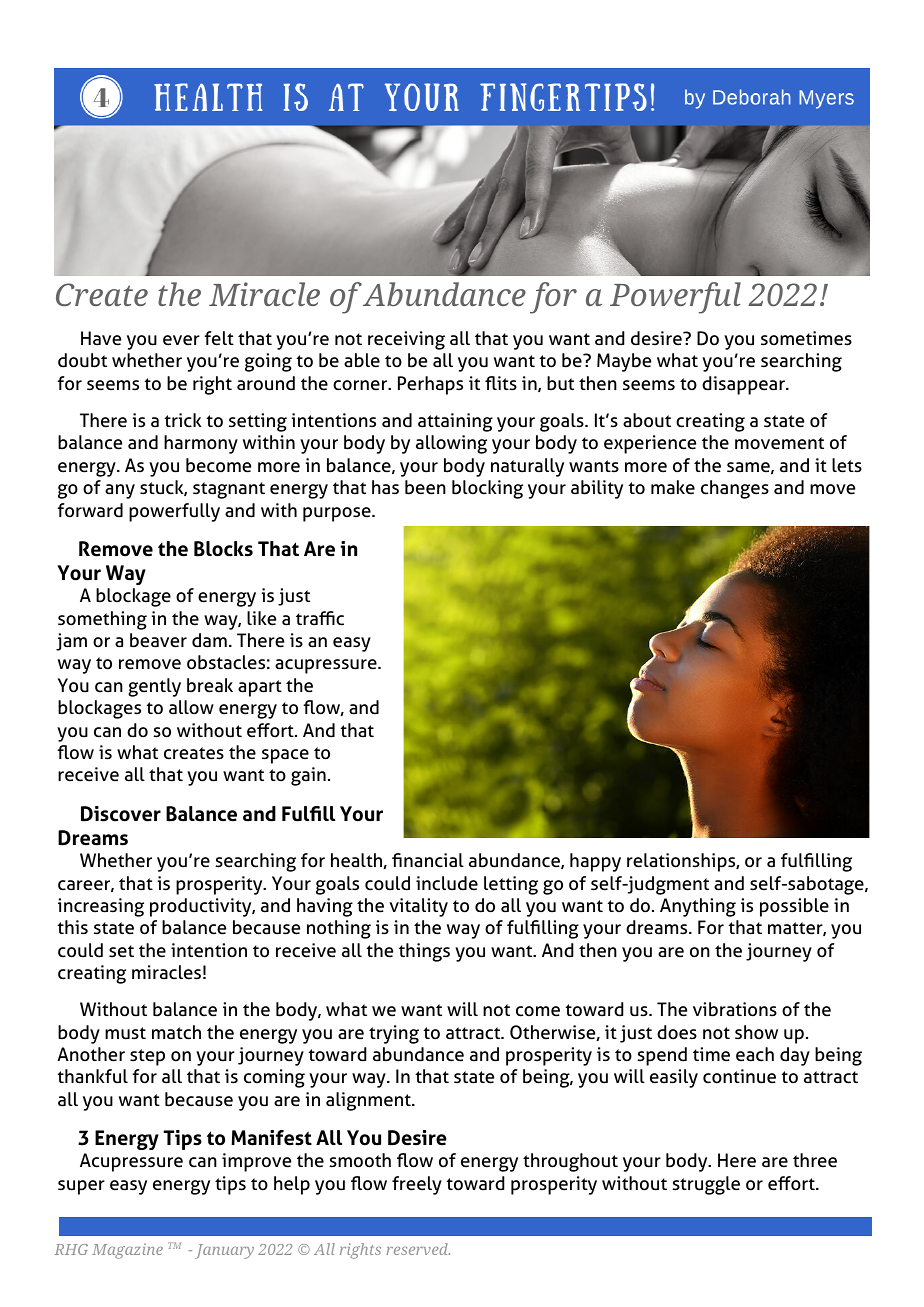 The width and height of the image is (924, 1307). What do you see at coordinates (418, 1249) in the image?
I see `reserved` at bounding box center [418, 1249].
